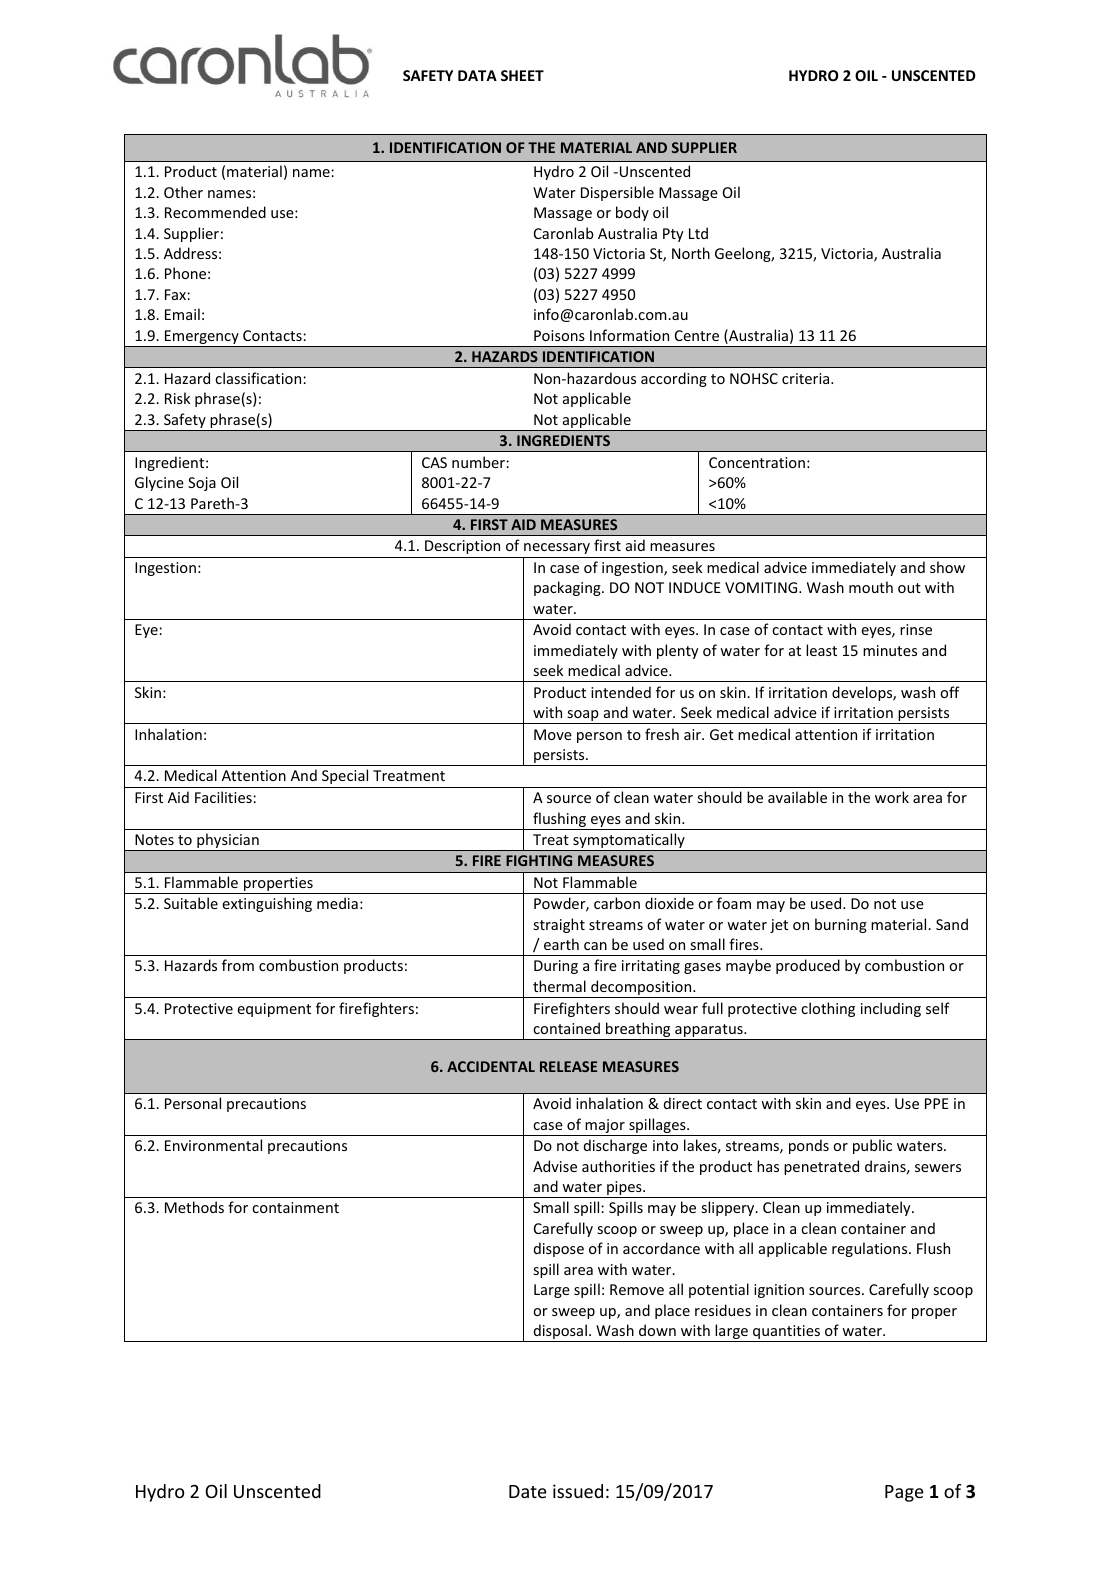 This screenshot has width=1110, height=1570. Describe the element at coordinates (698, 233) in the screenshot. I see `Ltd` at that location.
